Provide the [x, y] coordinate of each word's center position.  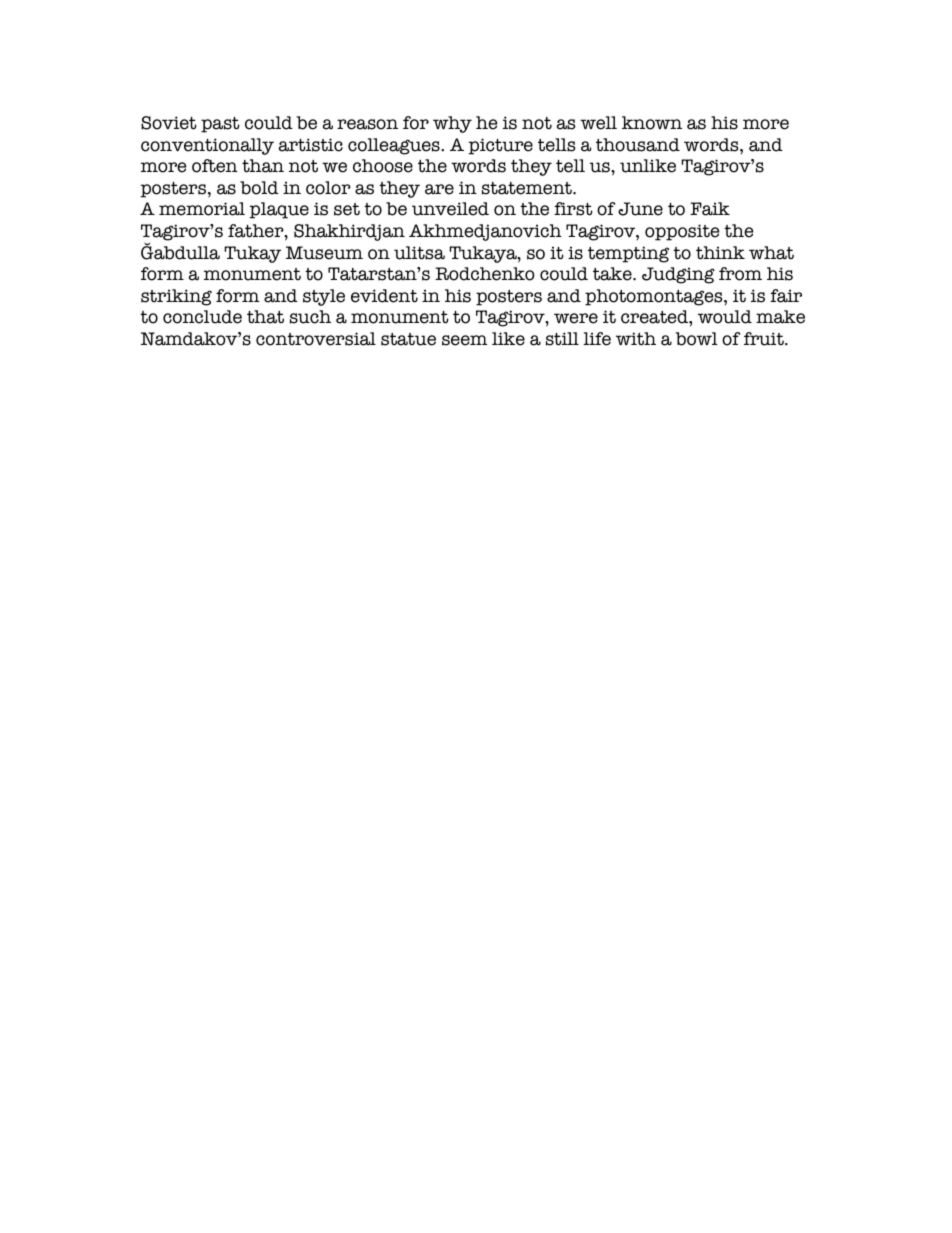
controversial [316, 339]
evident [384, 296]
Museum [324, 253]
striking [176, 297]
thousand [638, 145]
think [720, 253]
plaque [279, 210]
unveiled [450, 209]
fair [786, 296]
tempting [628, 254]
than [263, 166]
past [220, 124]
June [640, 209]
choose [383, 166]
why [452, 124]
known [652, 123]
